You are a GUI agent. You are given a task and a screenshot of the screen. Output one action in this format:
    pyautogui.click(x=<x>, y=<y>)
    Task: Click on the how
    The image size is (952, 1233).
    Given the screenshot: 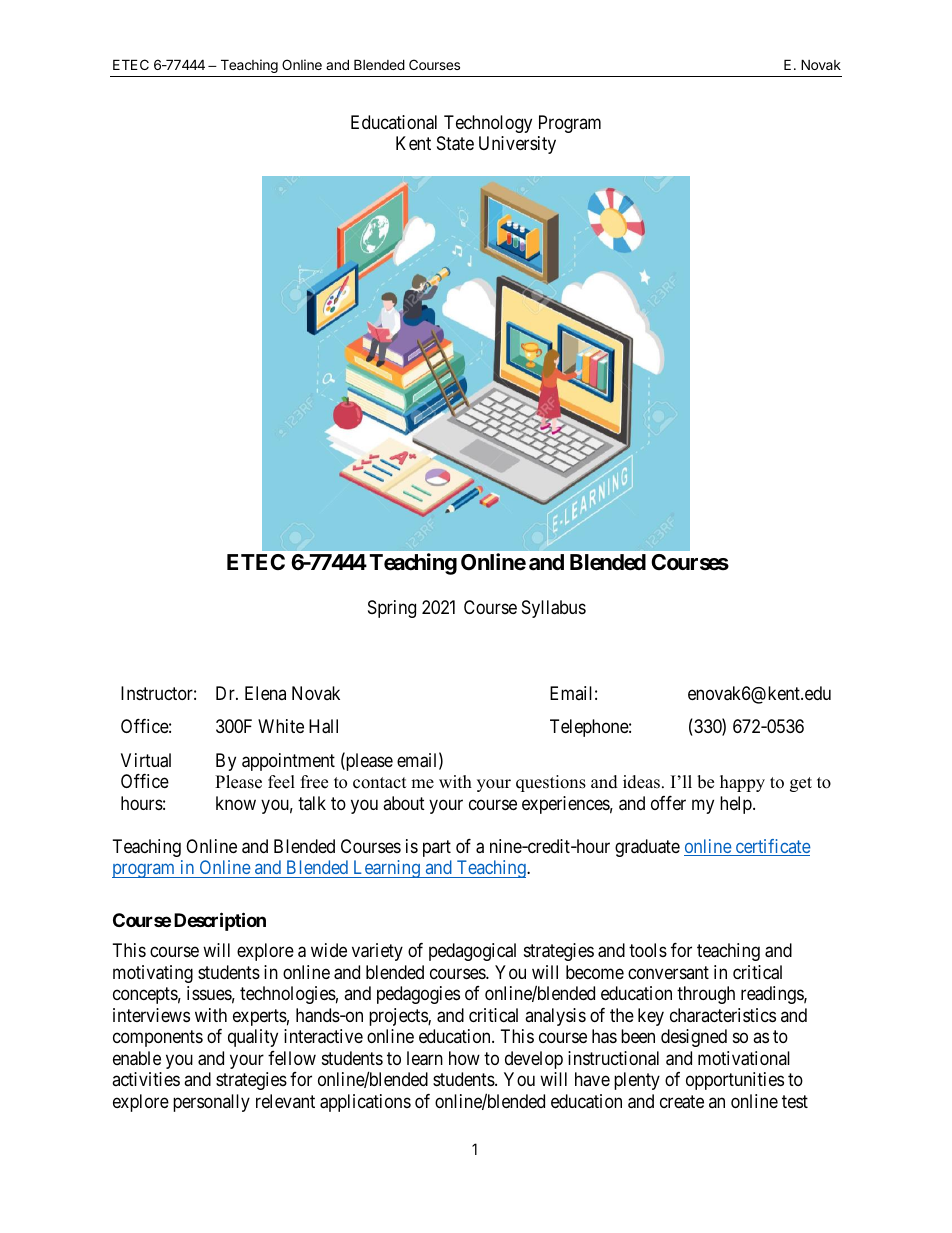 What is the action you would take?
    pyautogui.click(x=464, y=1058)
